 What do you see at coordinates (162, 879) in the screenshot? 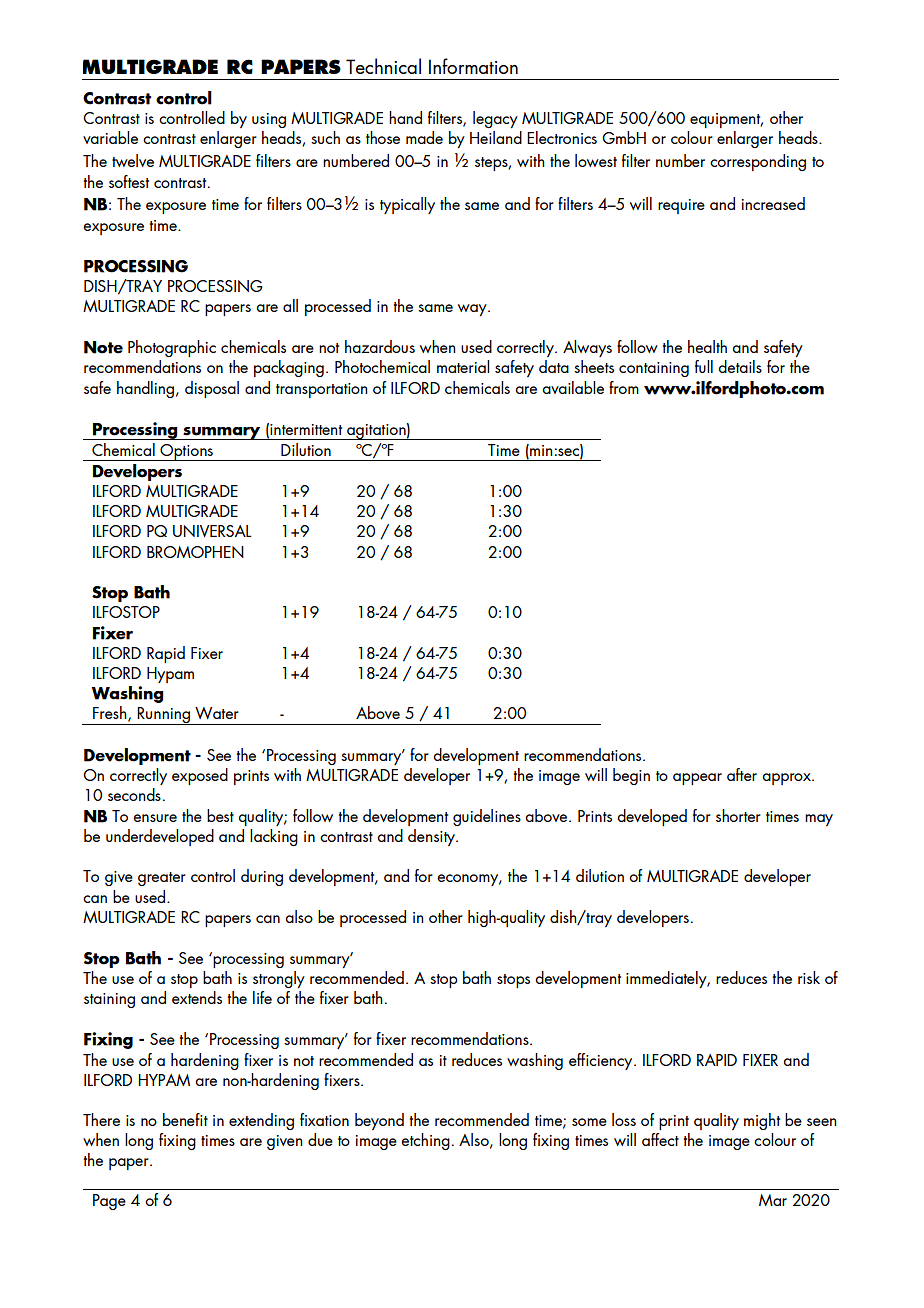
I see `greater` at bounding box center [162, 879].
